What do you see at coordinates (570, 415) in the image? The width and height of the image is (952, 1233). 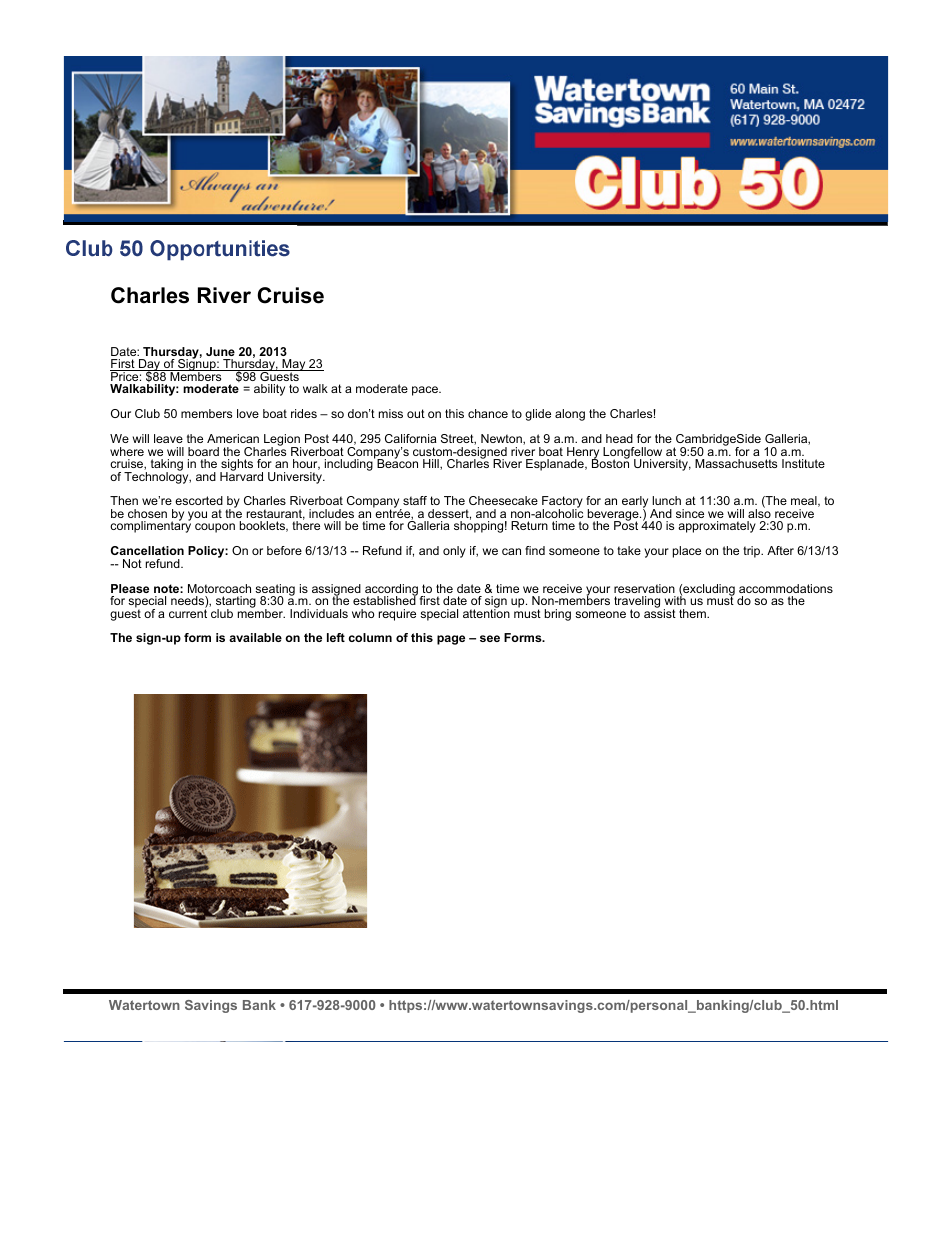 I see `along` at bounding box center [570, 415].
